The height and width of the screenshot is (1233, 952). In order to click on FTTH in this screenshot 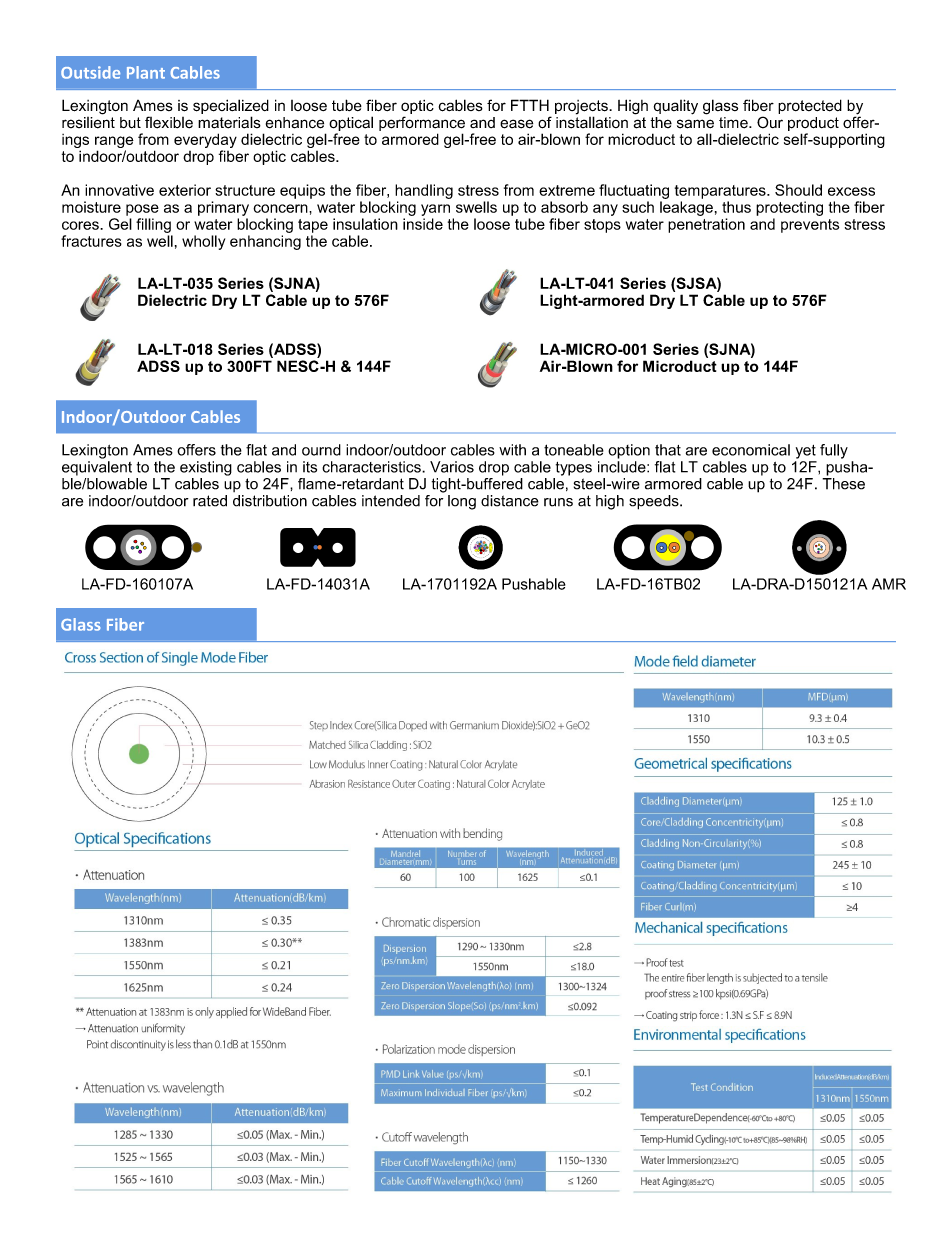, I will do `click(530, 105)`.
